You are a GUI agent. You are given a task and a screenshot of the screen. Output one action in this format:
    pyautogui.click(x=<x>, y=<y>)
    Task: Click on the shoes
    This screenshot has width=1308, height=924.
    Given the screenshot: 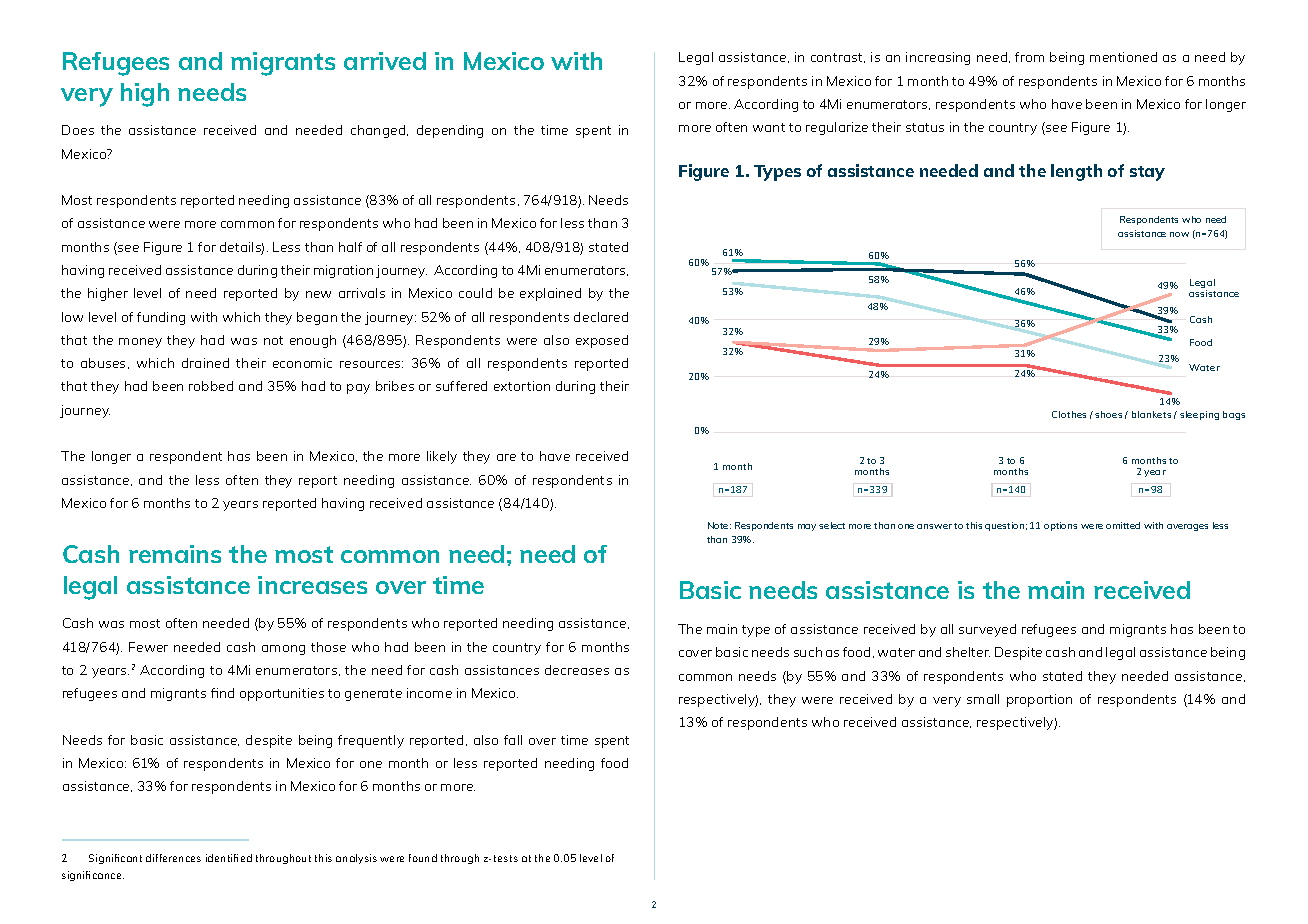 What is the action you would take?
    pyautogui.click(x=1108, y=414)
